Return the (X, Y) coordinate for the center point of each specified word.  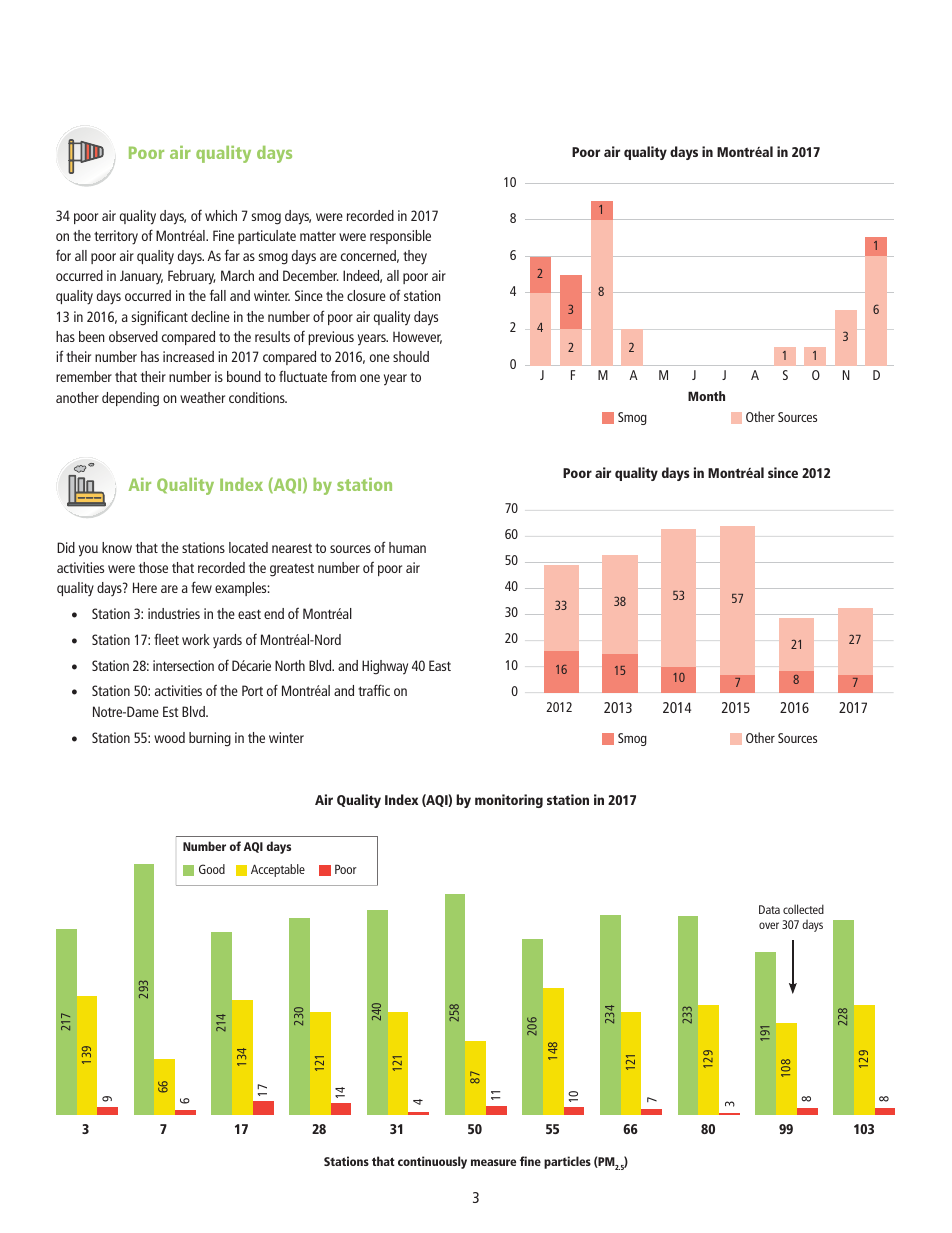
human (407, 547)
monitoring (509, 801)
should (411, 356)
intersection (183, 665)
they (415, 257)
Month (706, 396)
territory (116, 237)
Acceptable (278, 870)
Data (769, 909)
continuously (432, 1162)
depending (130, 399)
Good (212, 869)
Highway (385, 667)
